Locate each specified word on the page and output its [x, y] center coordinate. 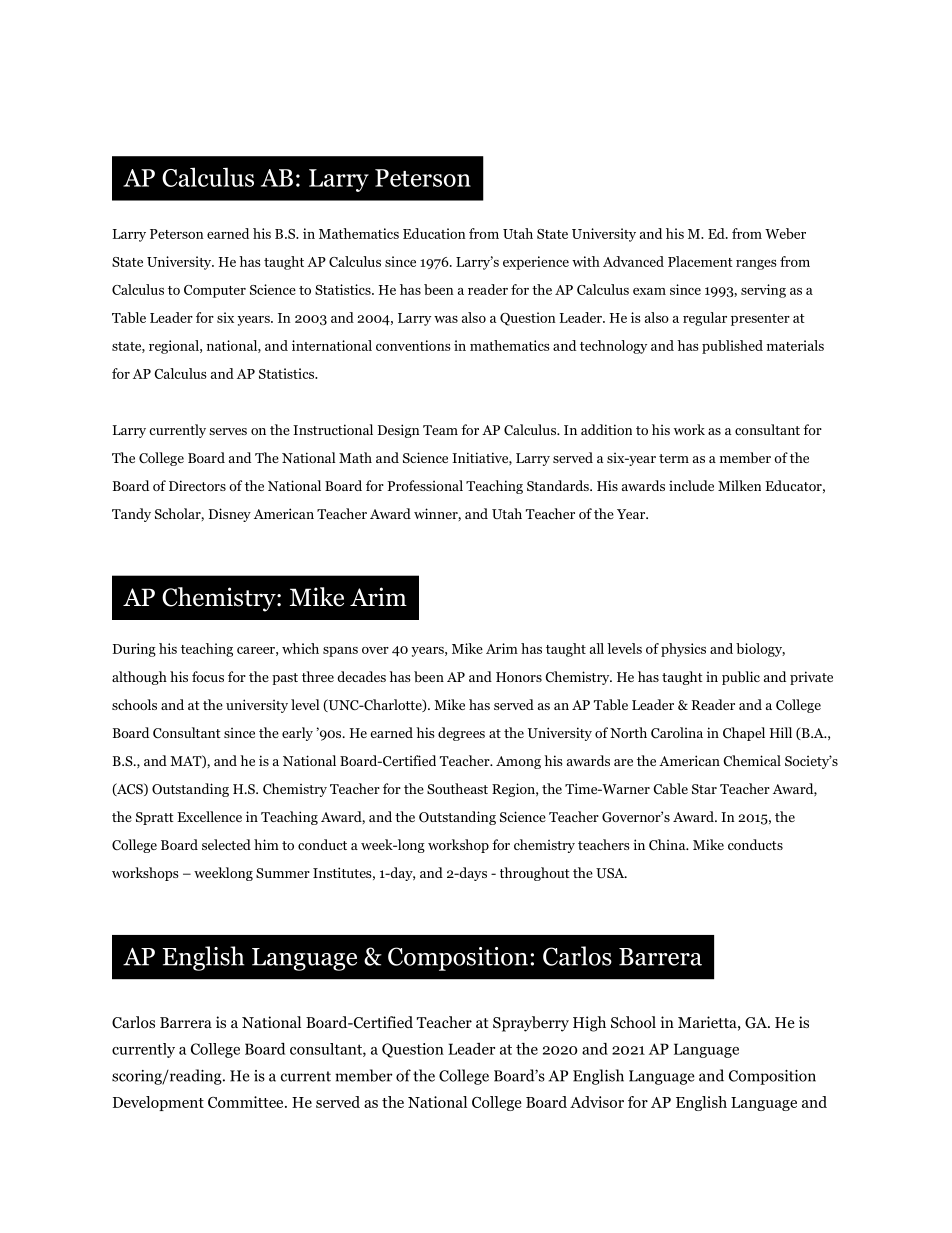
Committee [247, 1102]
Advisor [597, 1102]
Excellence [209, 816]
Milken [739, 485]
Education [434, 233]
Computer [215, 291]
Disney [230, 515]
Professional [425, 485]
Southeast [457, 788]
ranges [756, 265]
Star [704, 789]
